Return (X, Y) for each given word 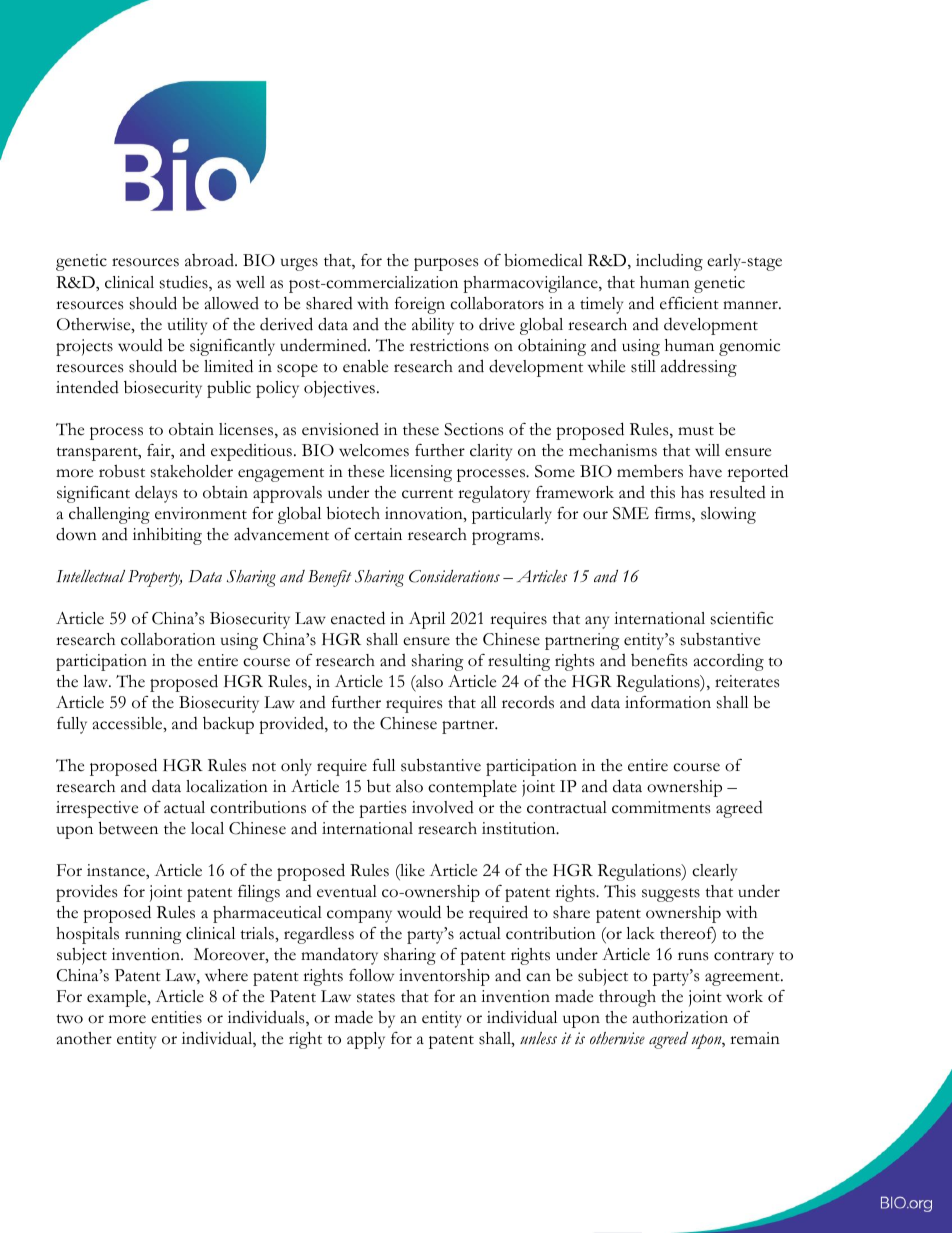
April (427, 620)
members (650, 471)
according (729, 662)
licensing (421, 473)
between (128, 828)
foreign (420, 305)
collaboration (168, 639)
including (669, 262)
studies (185, 283)
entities (176, 1017)
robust (122, 471)
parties (382, 809)
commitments (661, 807)
